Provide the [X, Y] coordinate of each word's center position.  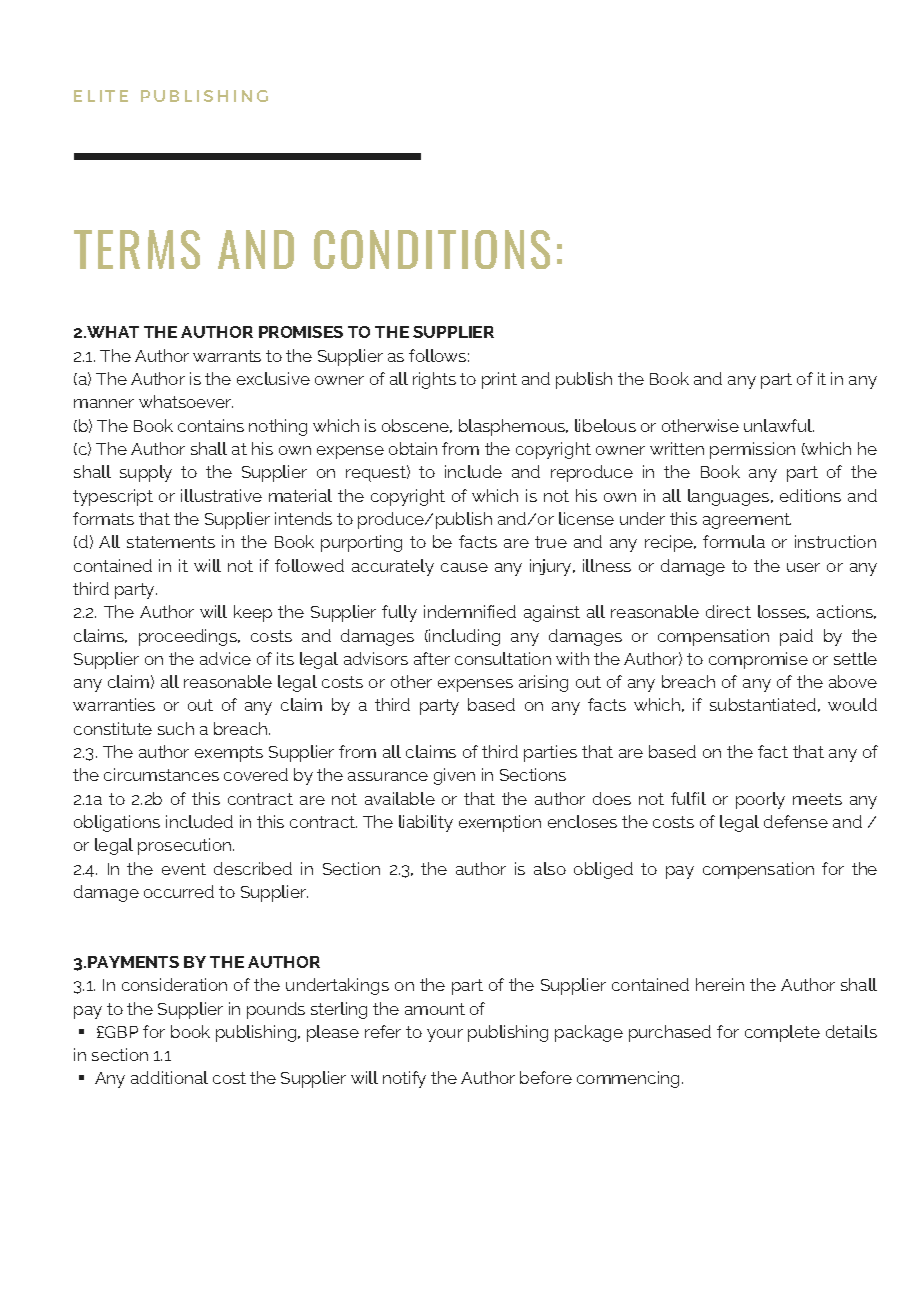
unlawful [779, 425]
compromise [758, 660]
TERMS [137, 249]
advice [225, 658]
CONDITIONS [432, 249]
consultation [503, 658]
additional [169, 1077]
